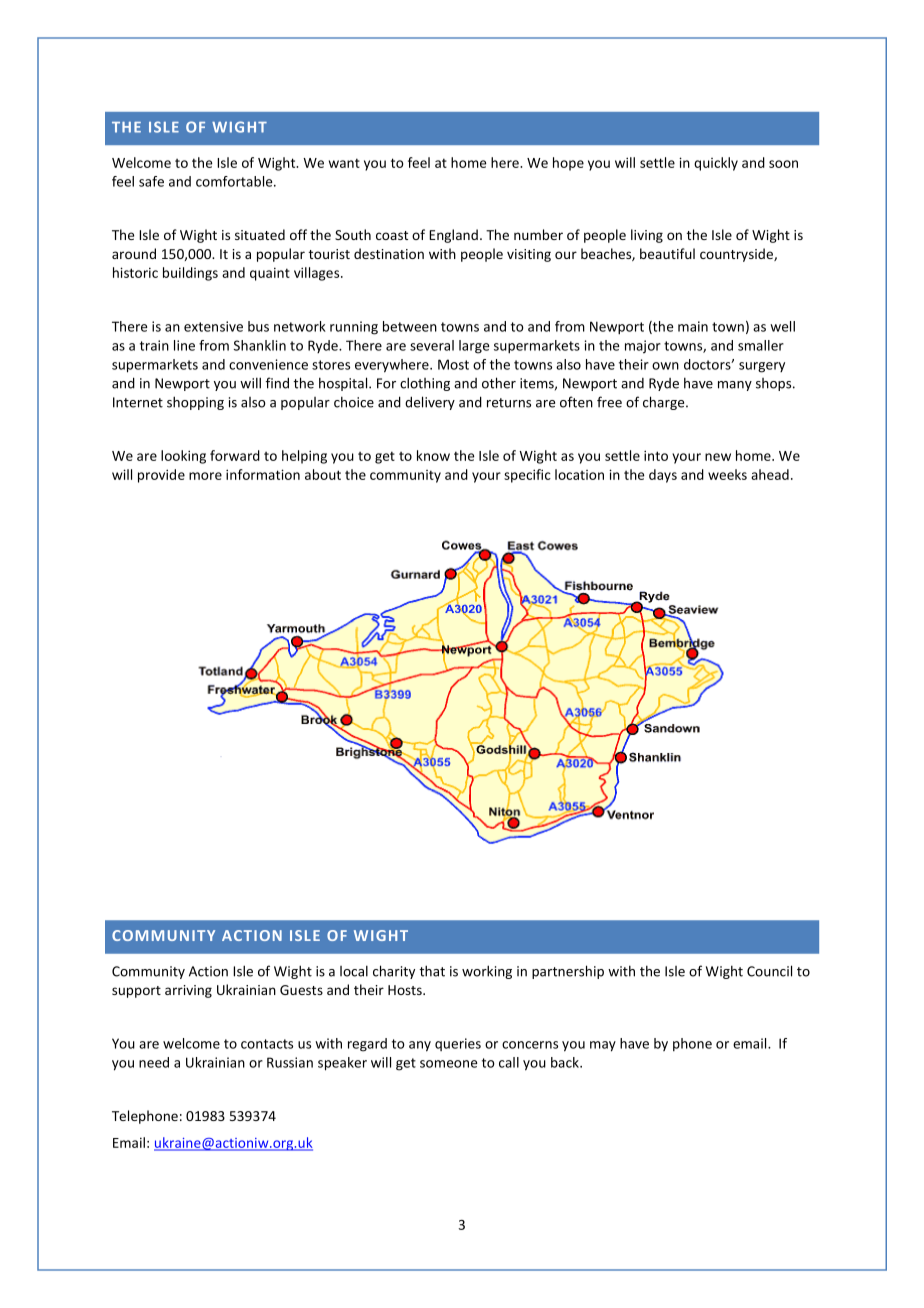 The height and width of the screenshot is (1308, 924). What do you see at coordinates (453, 236) in the screenshot?
I see `England` at bounding box center [453, 236].
